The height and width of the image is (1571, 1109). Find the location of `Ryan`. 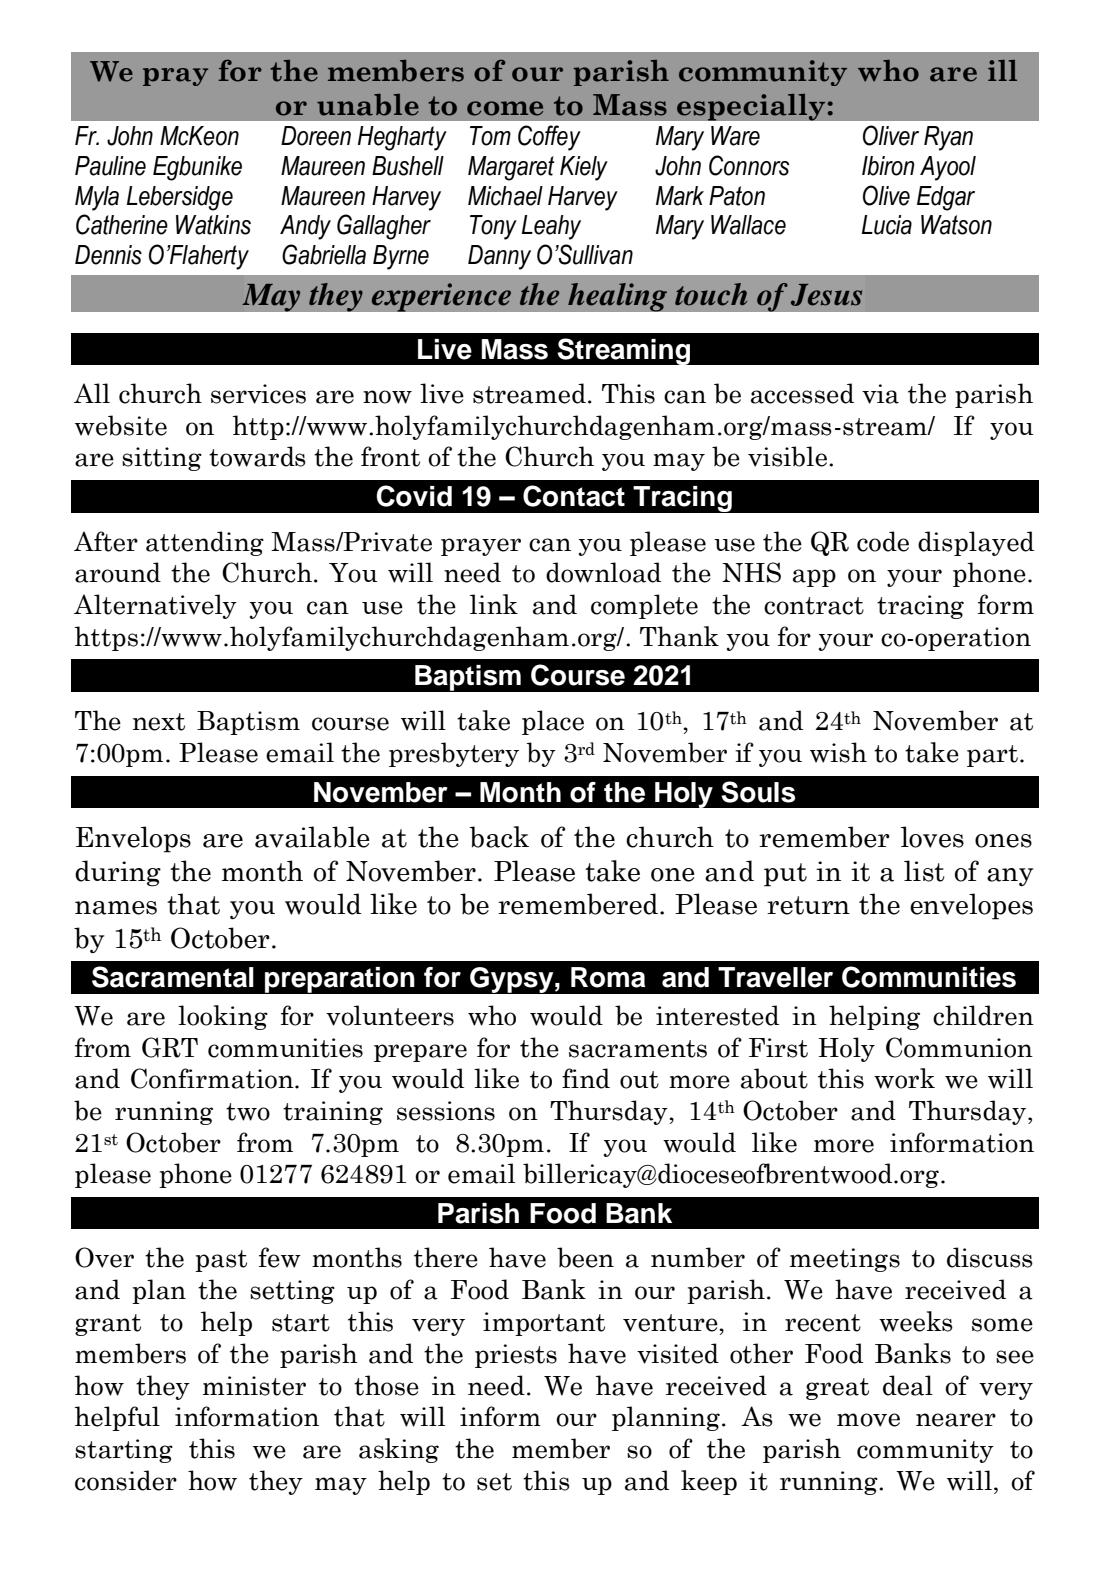

Ryan is located at coordinates (948, 138).
